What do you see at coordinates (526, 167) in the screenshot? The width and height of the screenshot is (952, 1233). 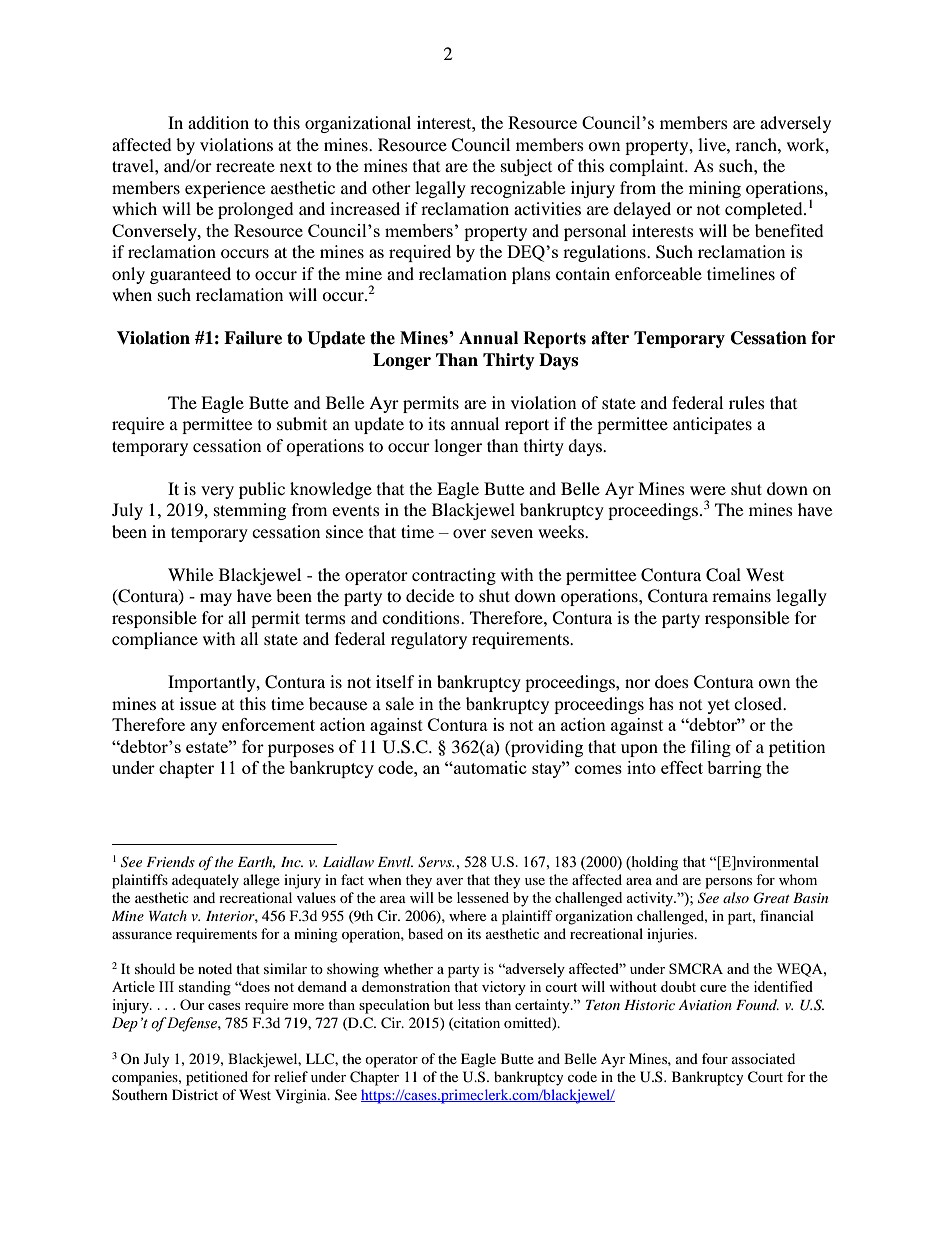 I see `subject` at bounding box center [526, 167].
